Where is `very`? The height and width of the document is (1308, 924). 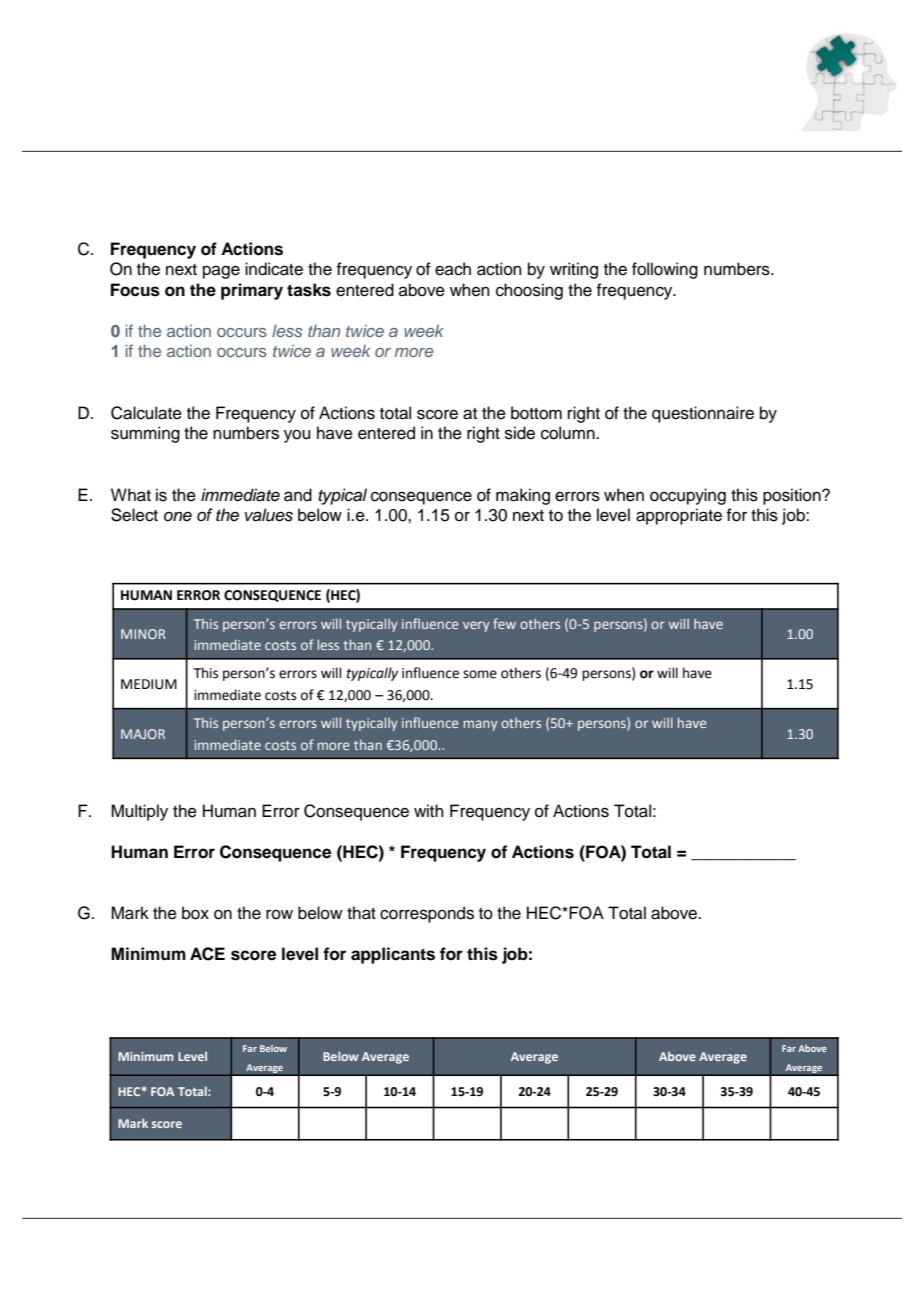 very is located at coordinates (476, 626).
